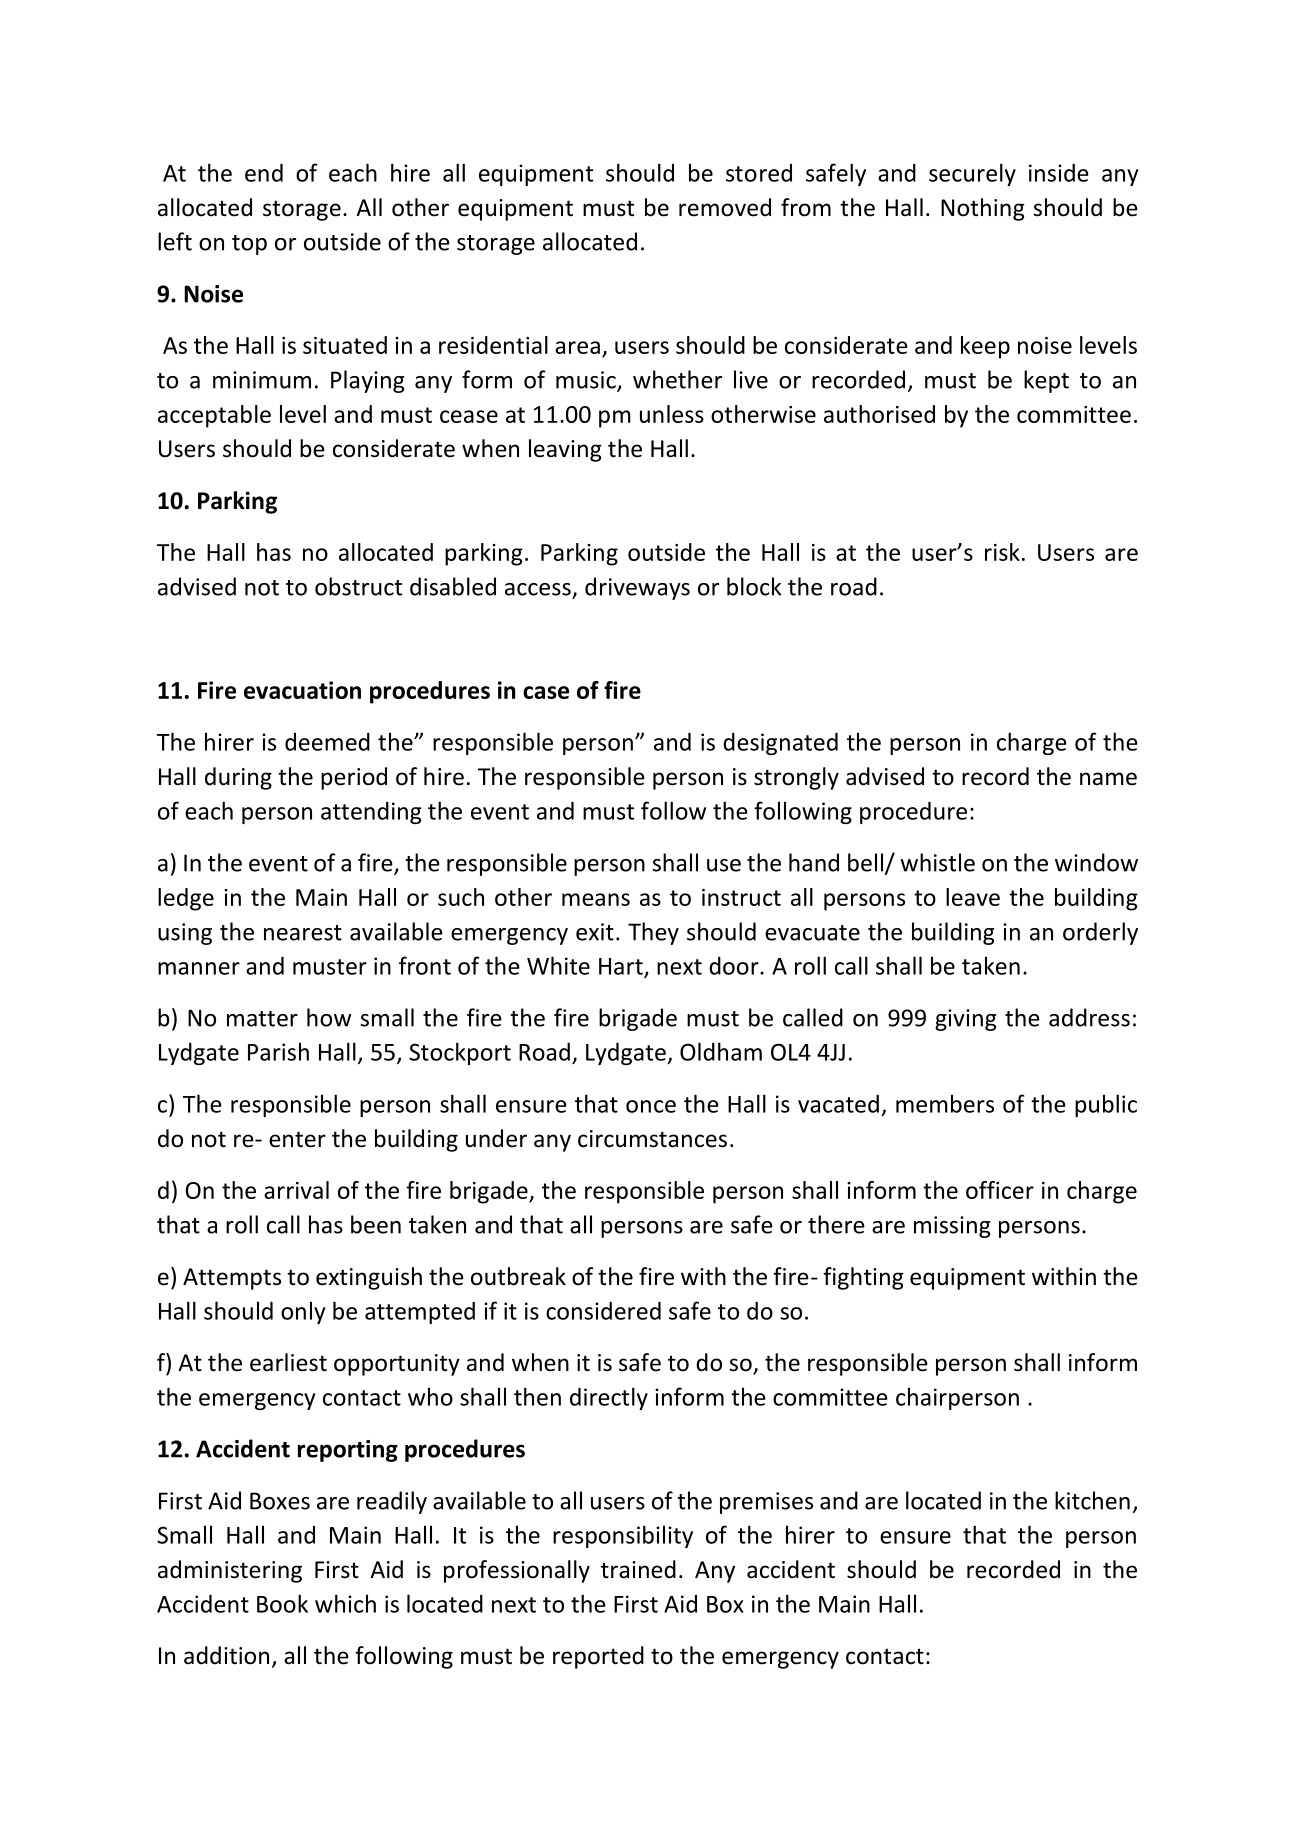  Describe the element at coordinates (983, 209) in the image. I see `Nothing` at that location.
